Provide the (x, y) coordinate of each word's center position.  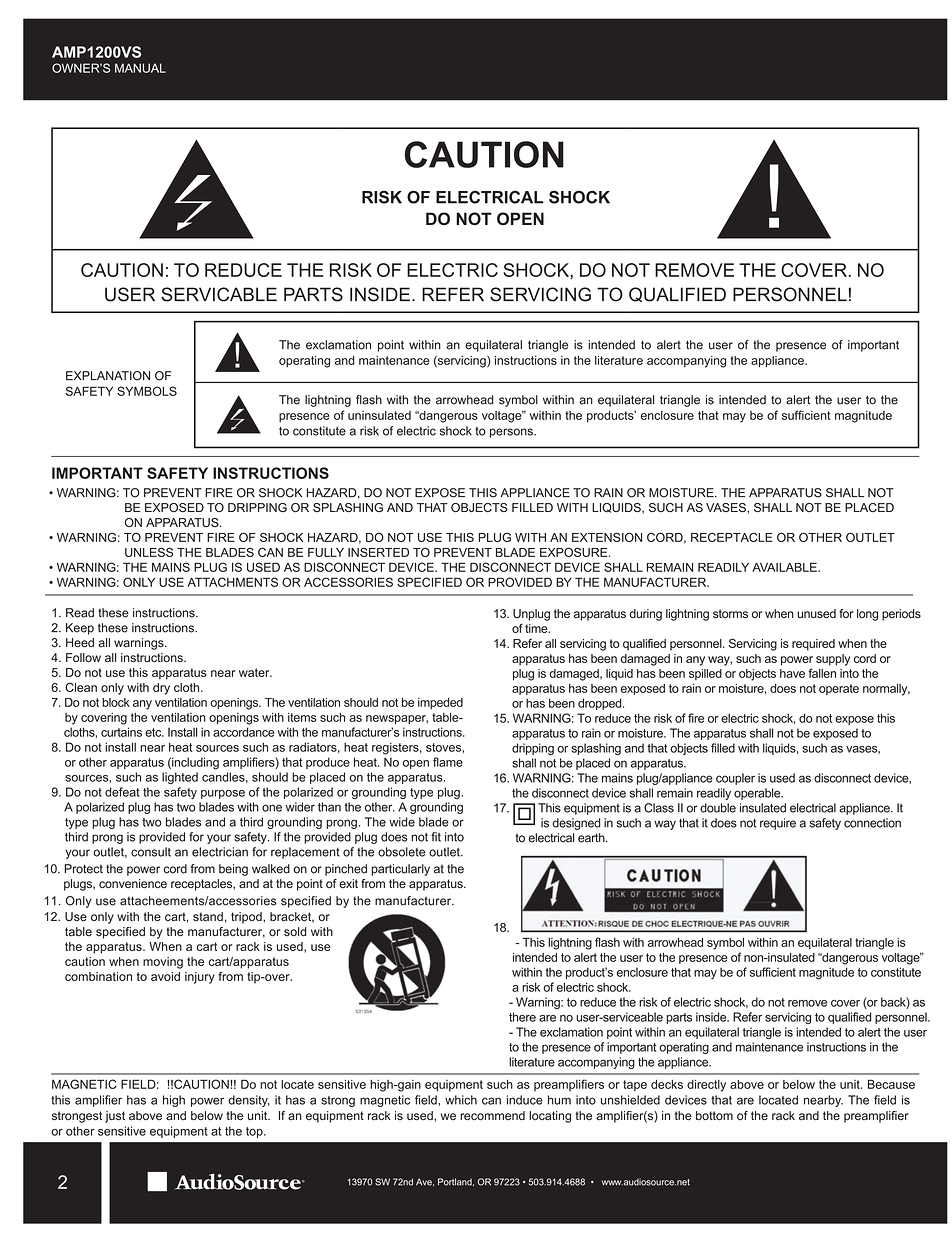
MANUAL (140, 68)
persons (512, 433)
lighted (180, 778)
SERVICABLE (219, 294)
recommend (492, 1116)
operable (758, 794)
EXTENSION (607, 537)
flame (448, 762)
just (115, 1117)
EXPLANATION (108, 376)
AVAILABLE (785, 567)
